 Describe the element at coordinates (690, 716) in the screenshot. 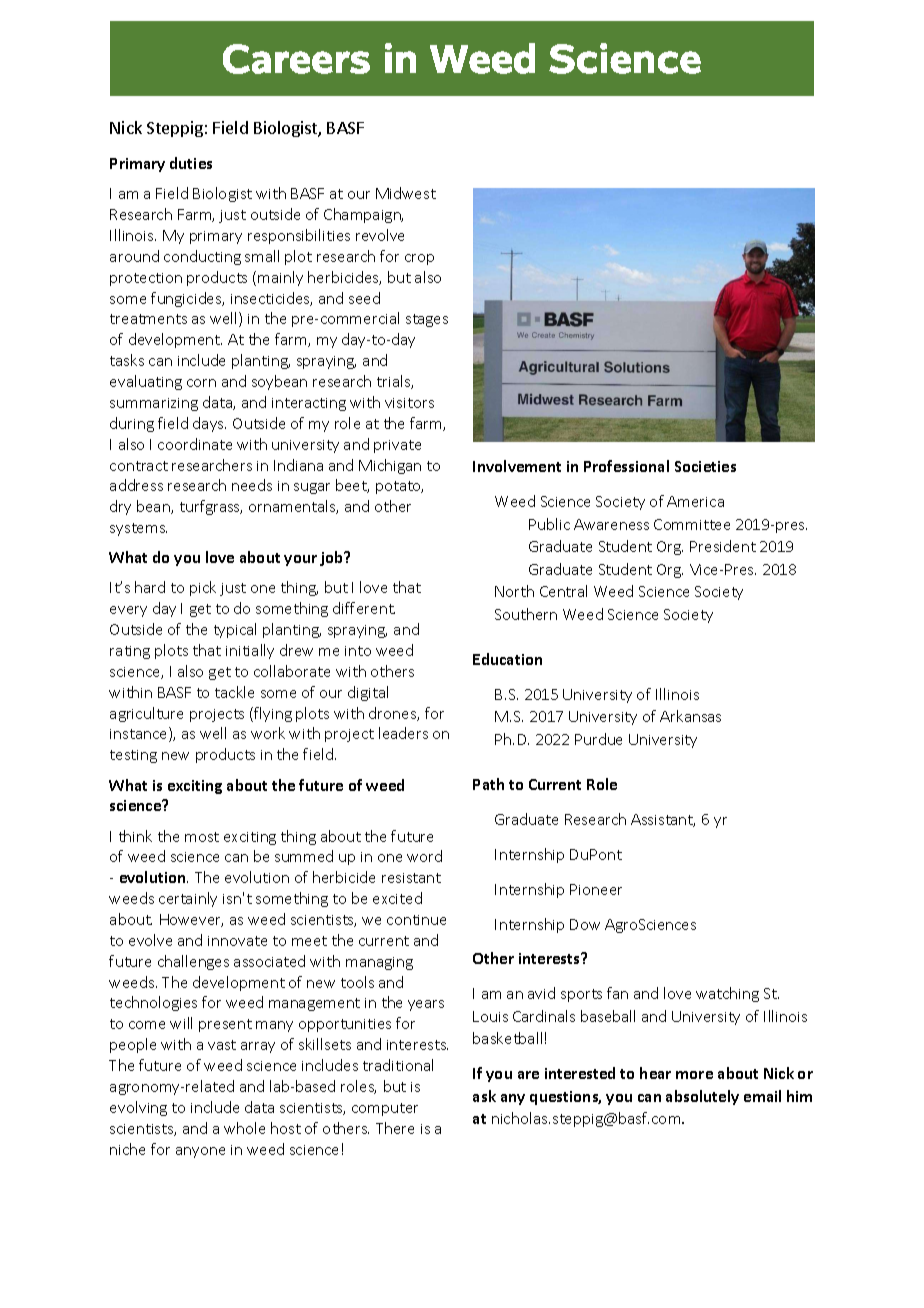

I see `Arkansas` at that location.
